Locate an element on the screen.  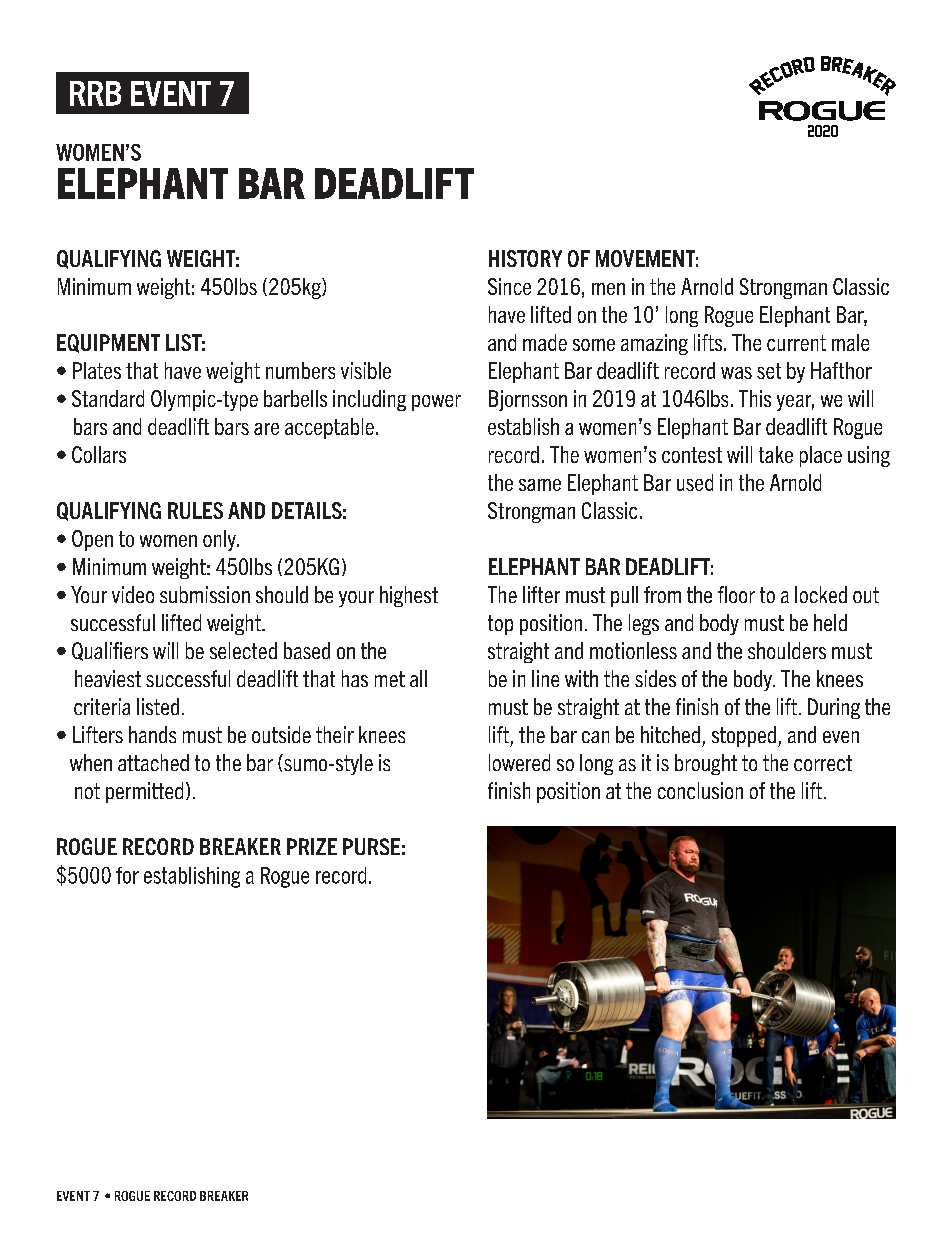
RRB is located at coordinates (95, 93).
